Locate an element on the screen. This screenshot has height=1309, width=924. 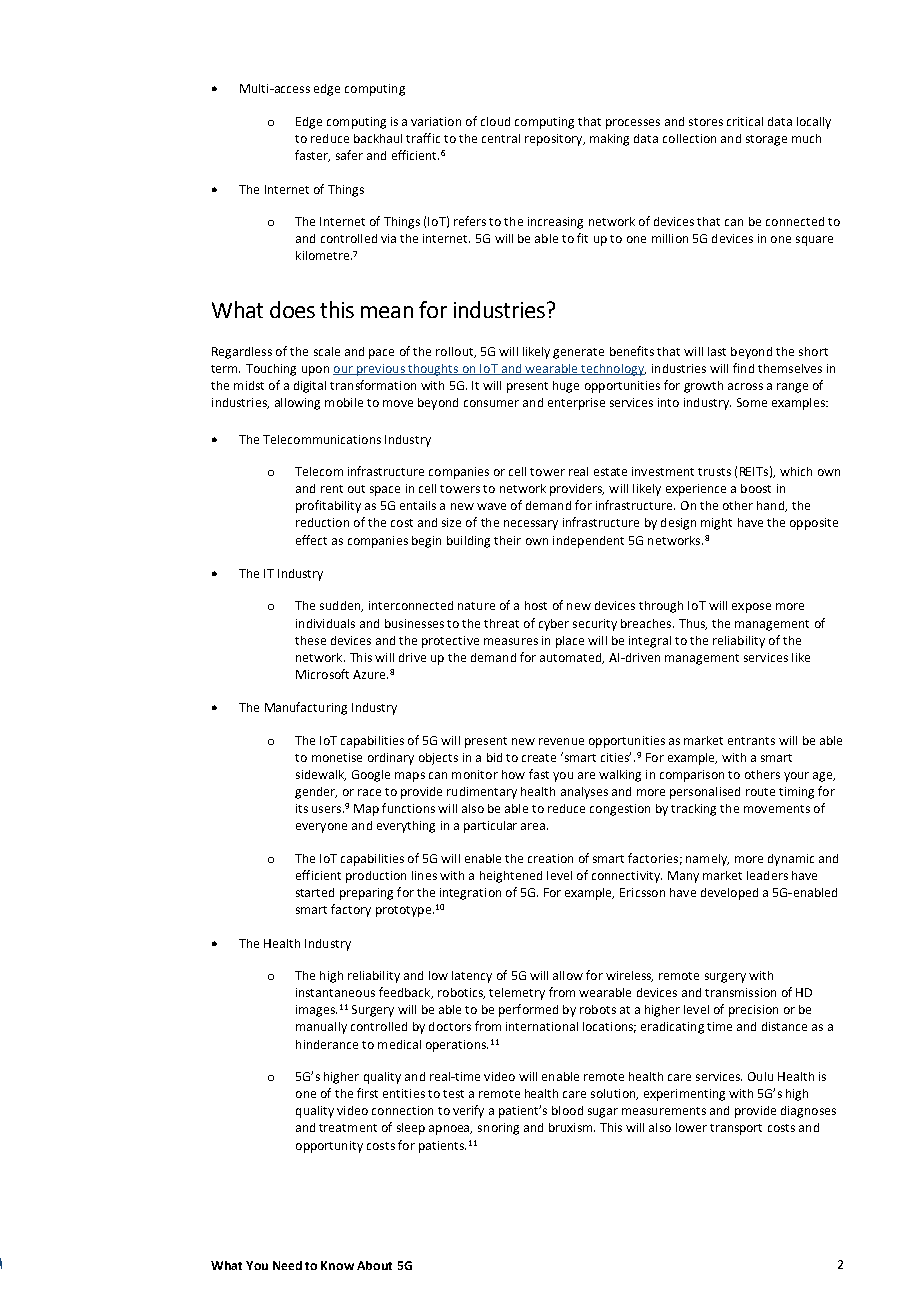
central is located at coordinates (501, 138).
